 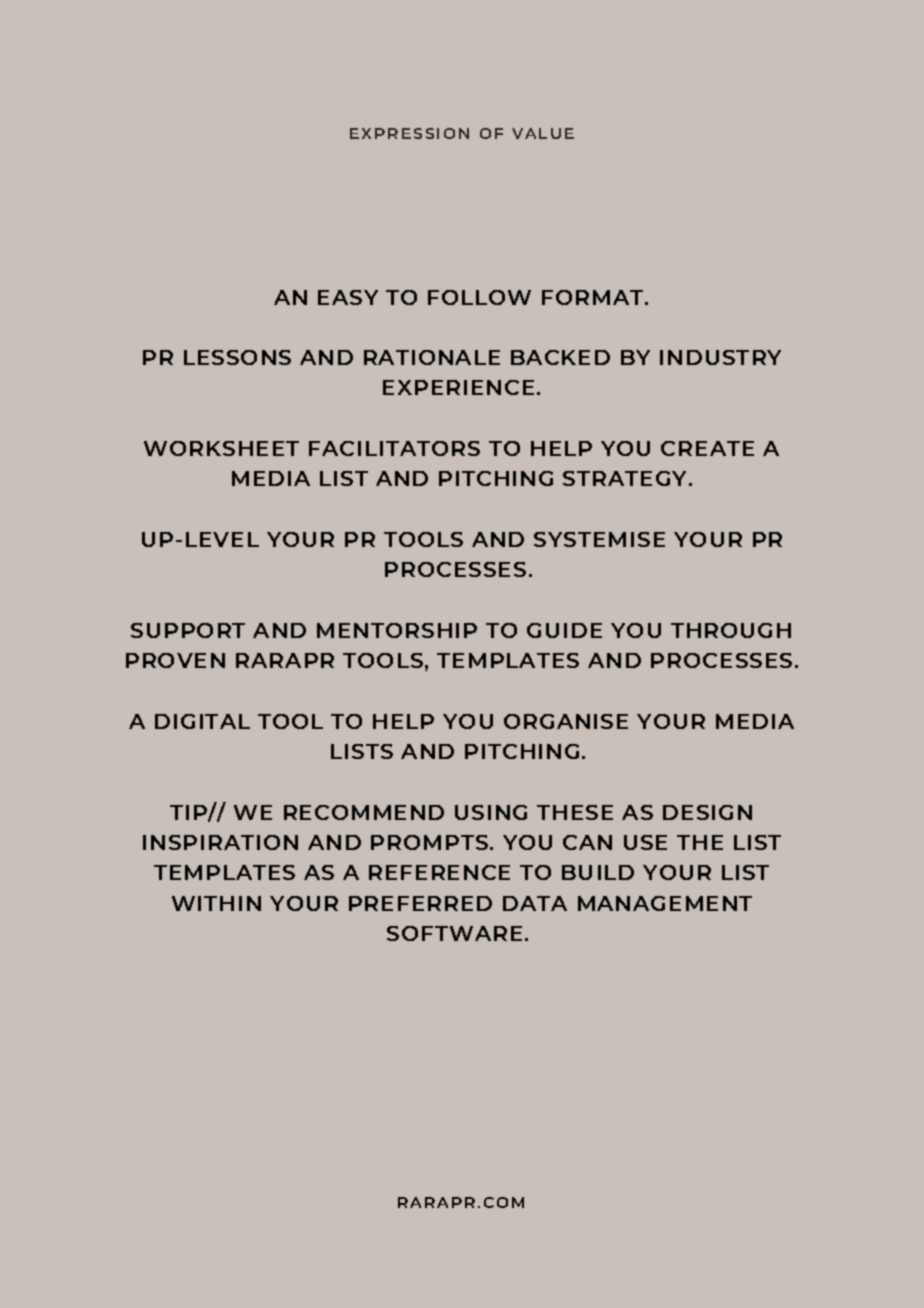 What do you see at coordinates (543, 133) in the image?
I see `VALUE` at bounding box center [543, 133].
